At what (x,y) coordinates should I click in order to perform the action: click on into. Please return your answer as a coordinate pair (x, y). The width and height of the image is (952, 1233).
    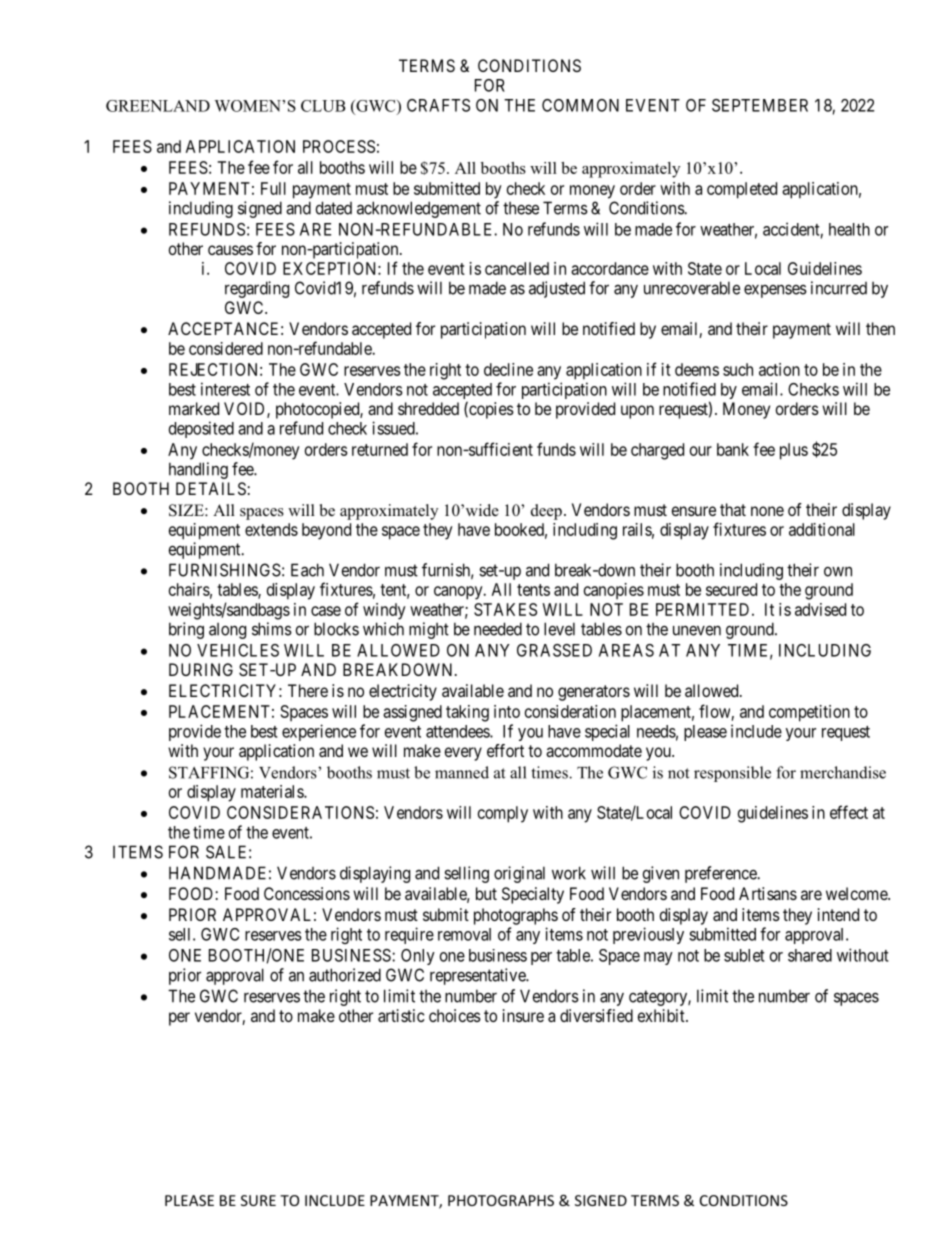
    Looking at the image, I should click on (507, 711).
